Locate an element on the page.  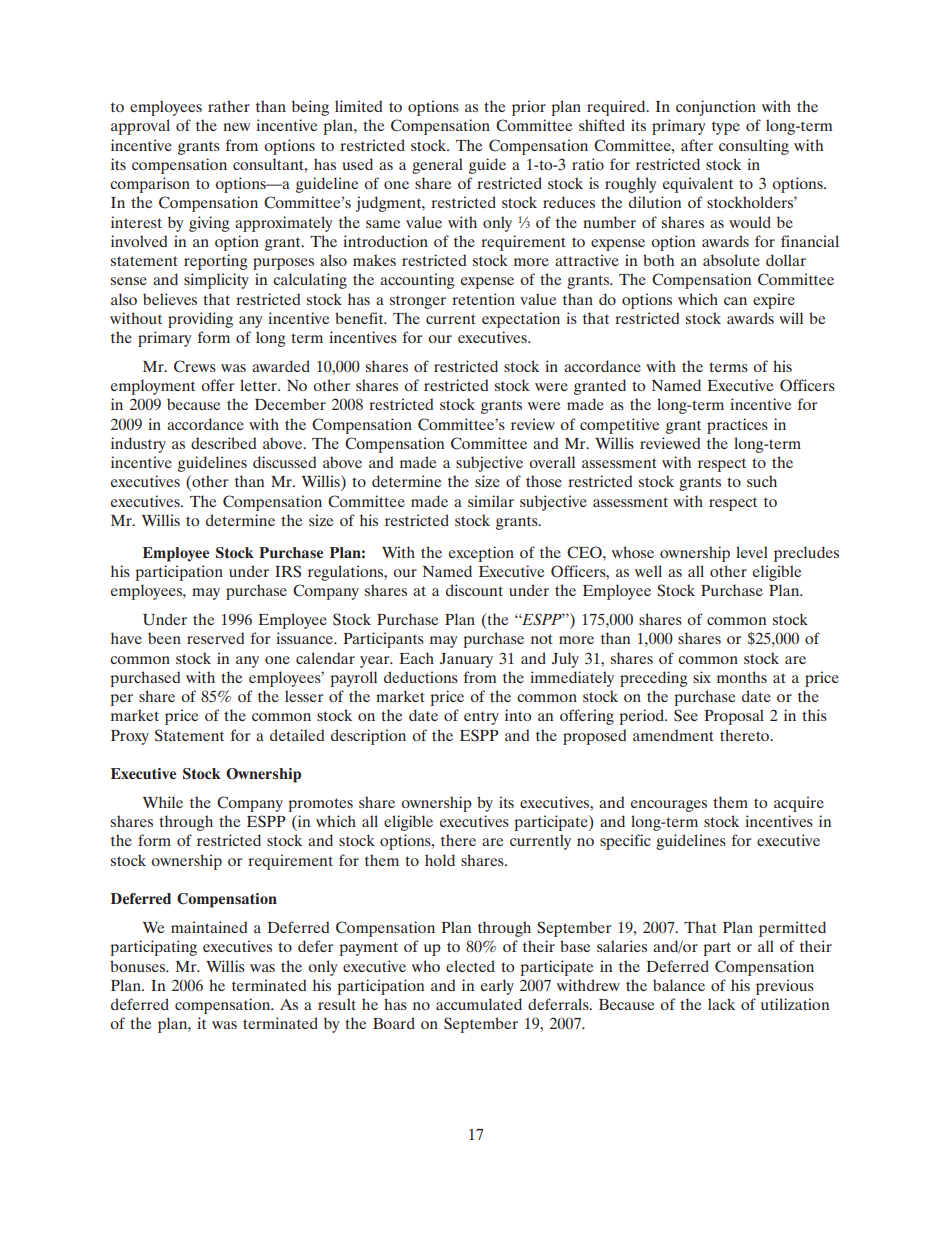
type is located at coordinates (726, 128).
